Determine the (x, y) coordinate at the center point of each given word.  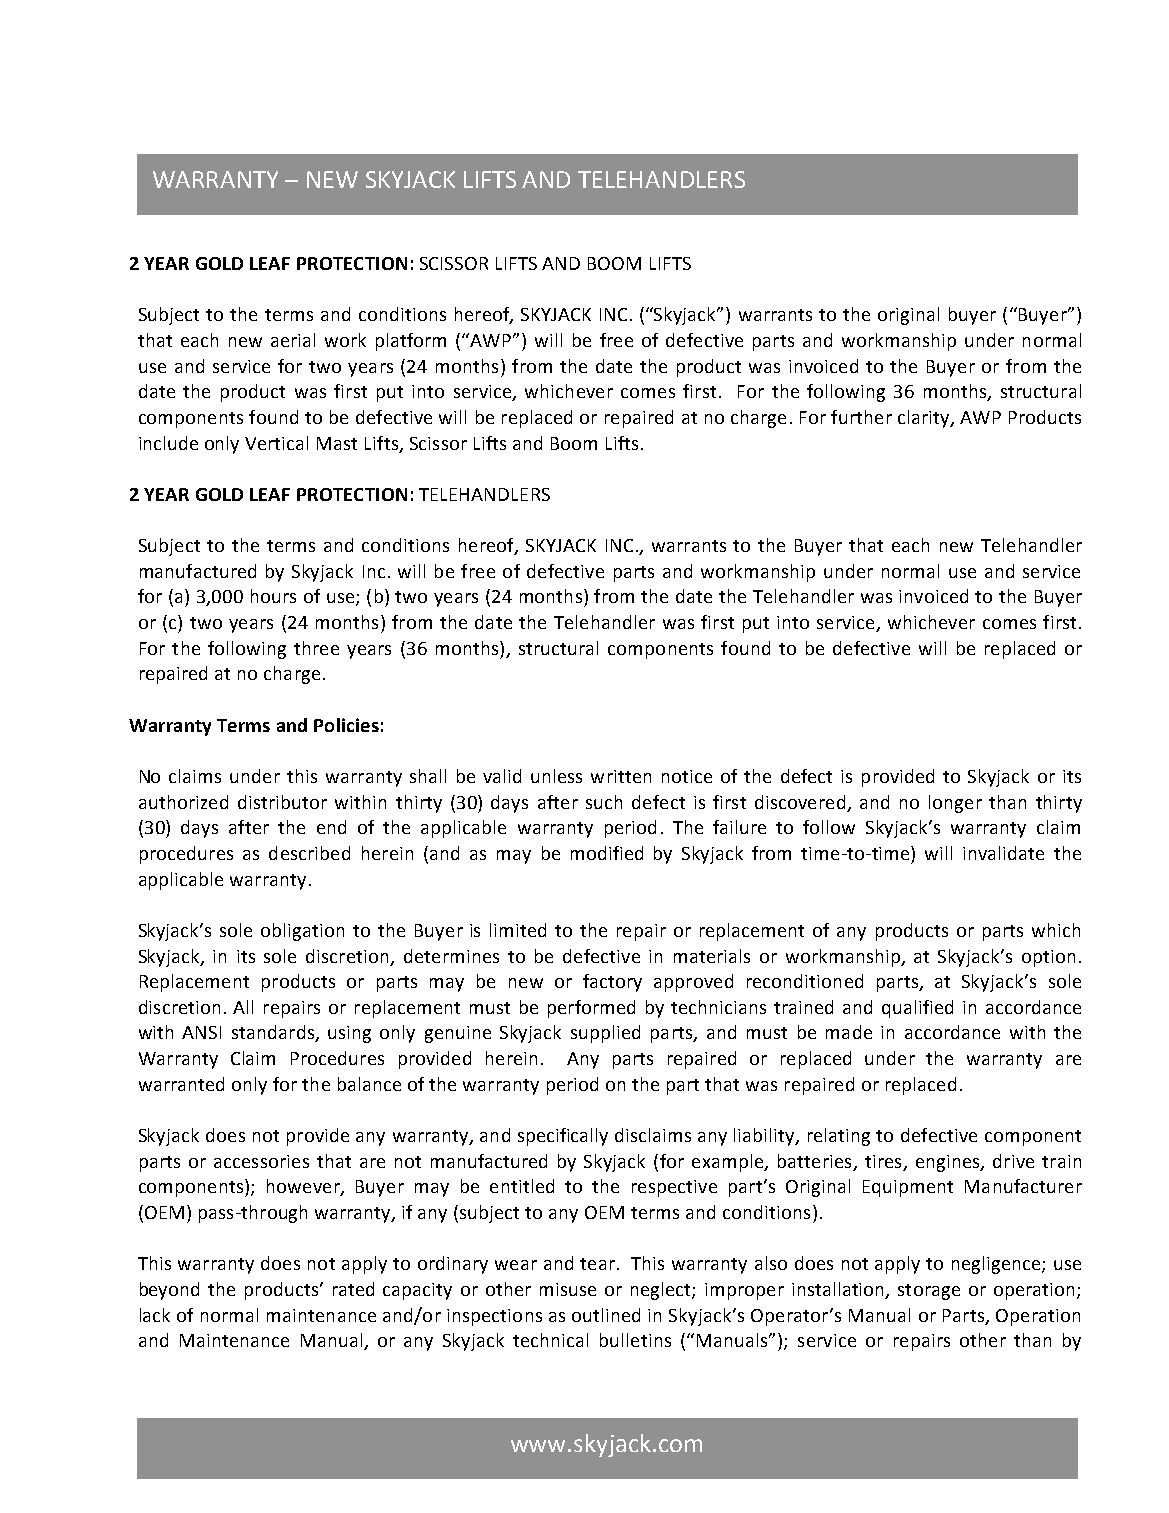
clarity (925, 419)
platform (411, 342)
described (309, 853)
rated (353, 1289)
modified (607, 853)
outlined (606, 1315)
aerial (293, 340)
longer (955, 804)
